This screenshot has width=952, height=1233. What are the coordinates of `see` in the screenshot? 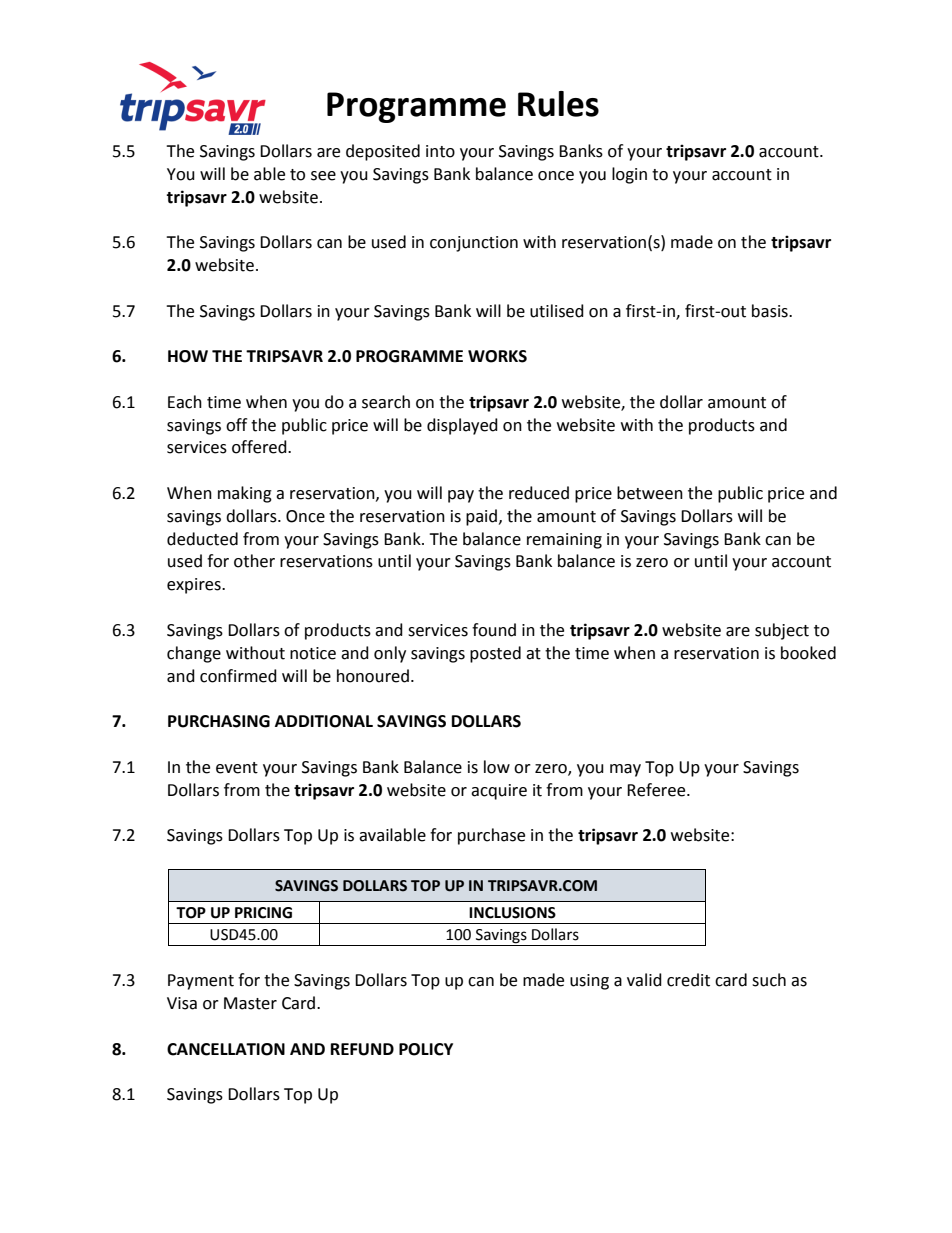 It's located at (323, 176).
